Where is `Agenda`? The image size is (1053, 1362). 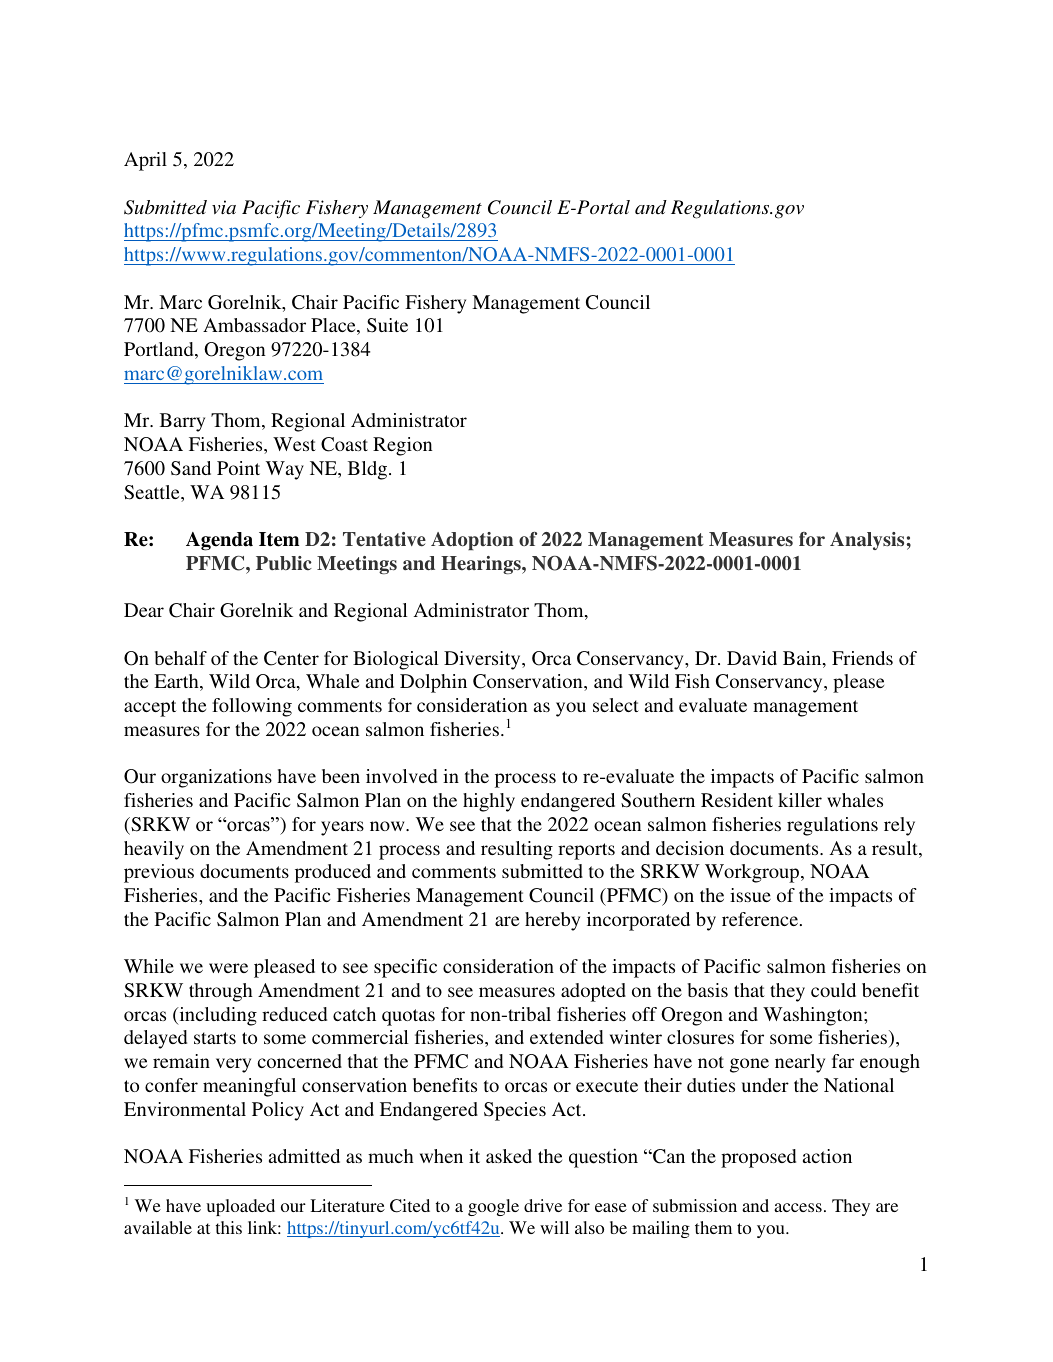 Agenda is located at coordinates (219, 541).
